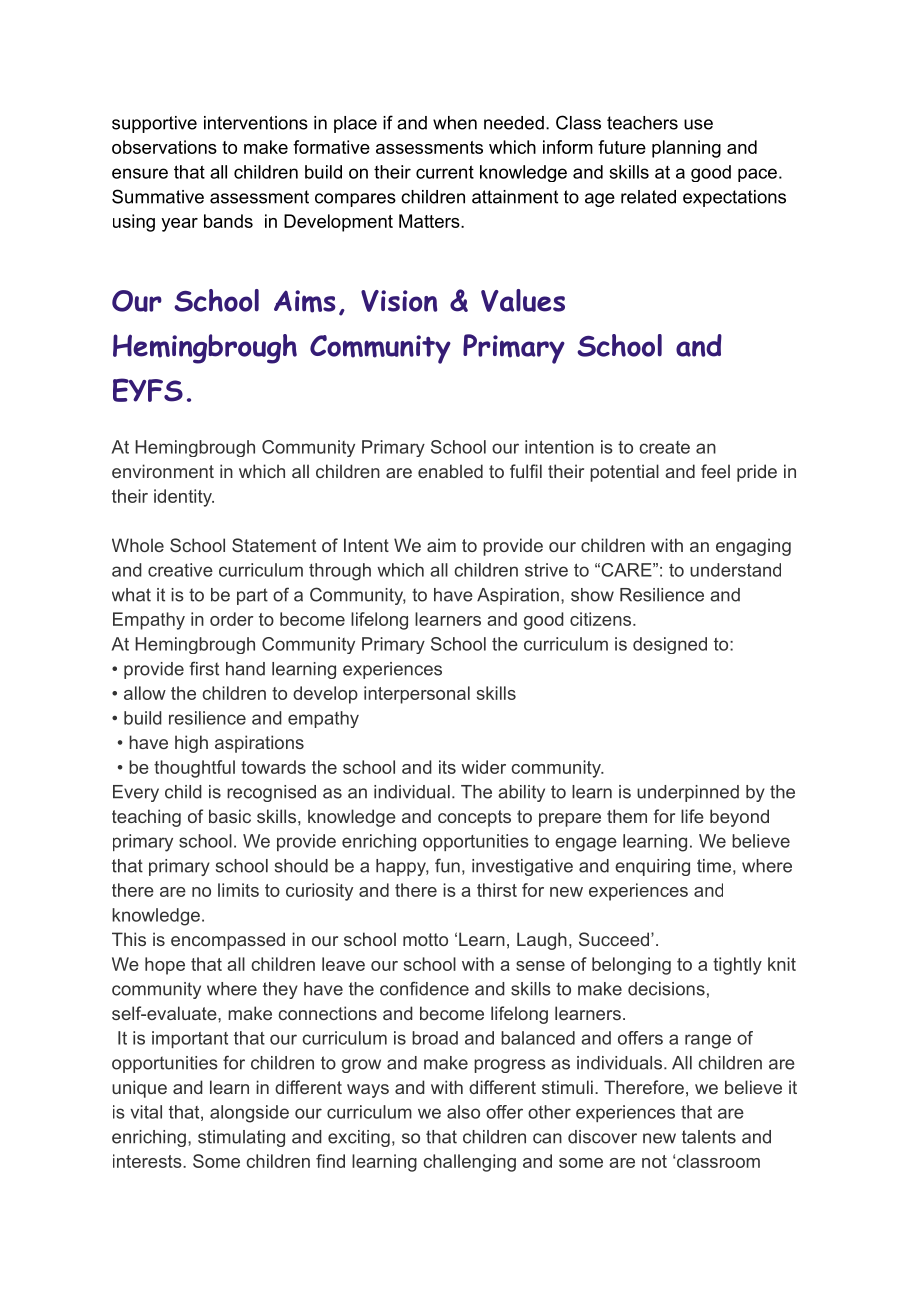 This screenshot has height=1307, width=924. I want to click on observations, so click(164, 147).
